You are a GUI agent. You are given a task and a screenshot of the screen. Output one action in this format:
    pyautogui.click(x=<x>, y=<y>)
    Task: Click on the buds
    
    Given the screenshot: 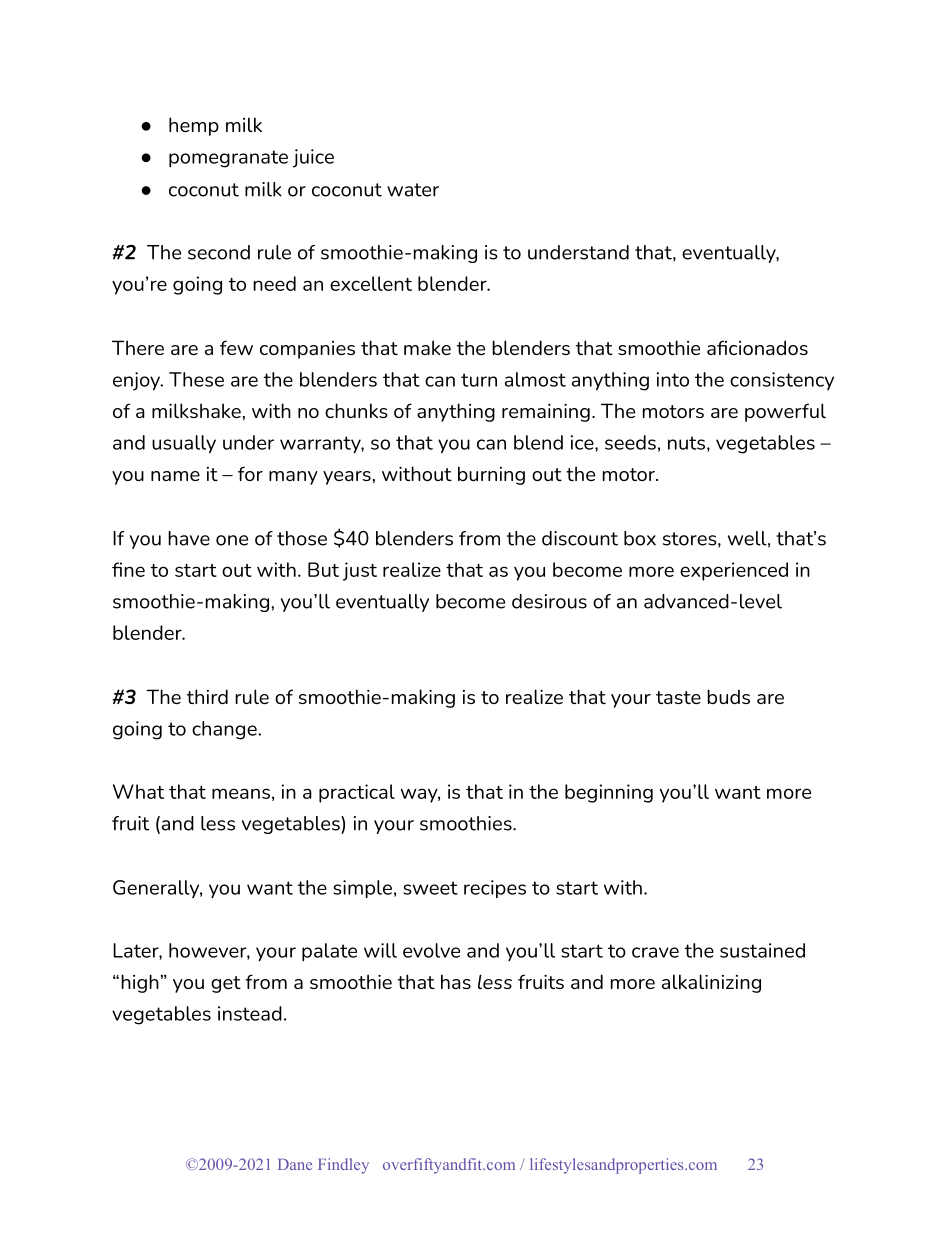 What is the action you would take?
    pyautogui.click(x=728, y=696)
